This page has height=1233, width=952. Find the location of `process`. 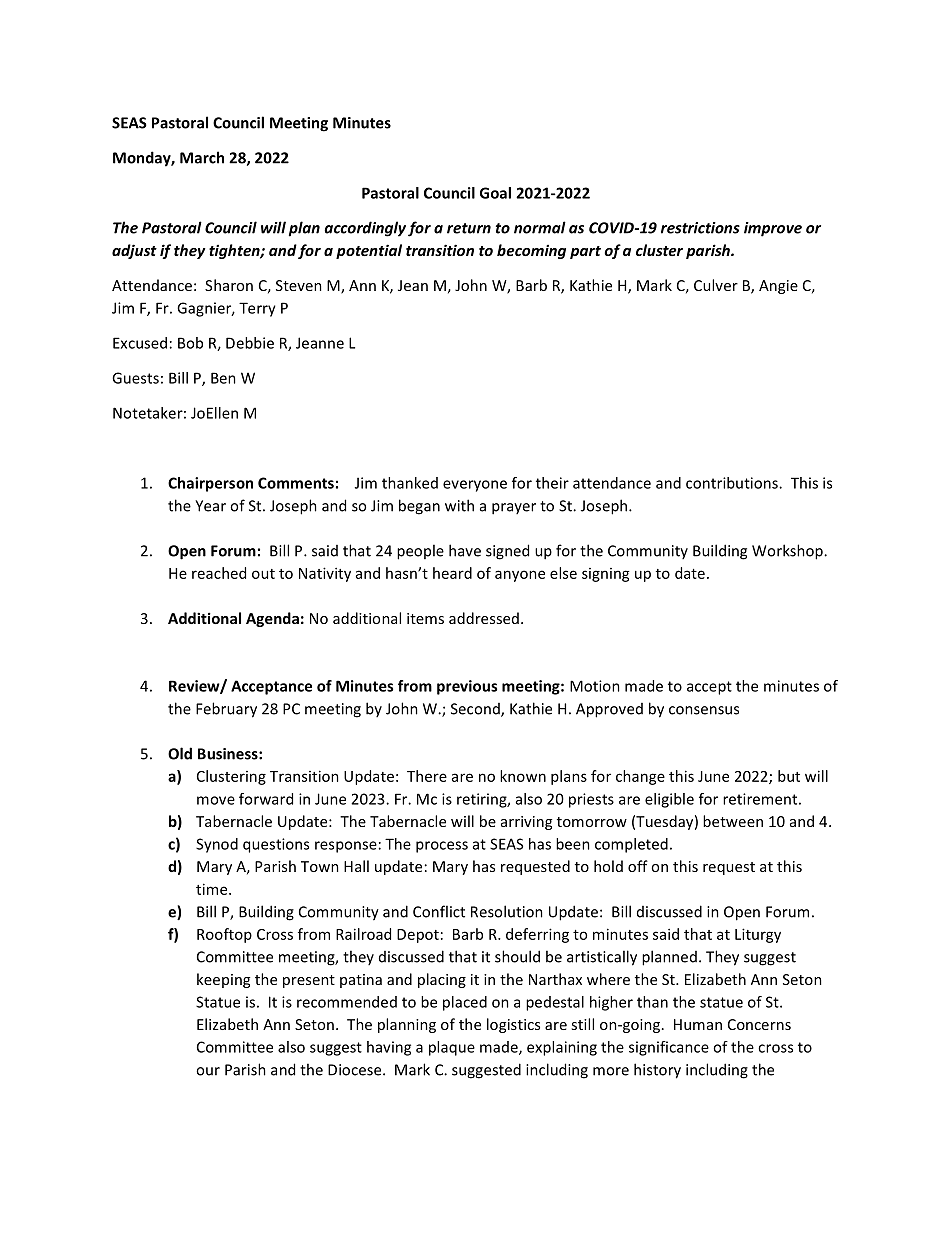

process is located at coordinates (442, 847).
